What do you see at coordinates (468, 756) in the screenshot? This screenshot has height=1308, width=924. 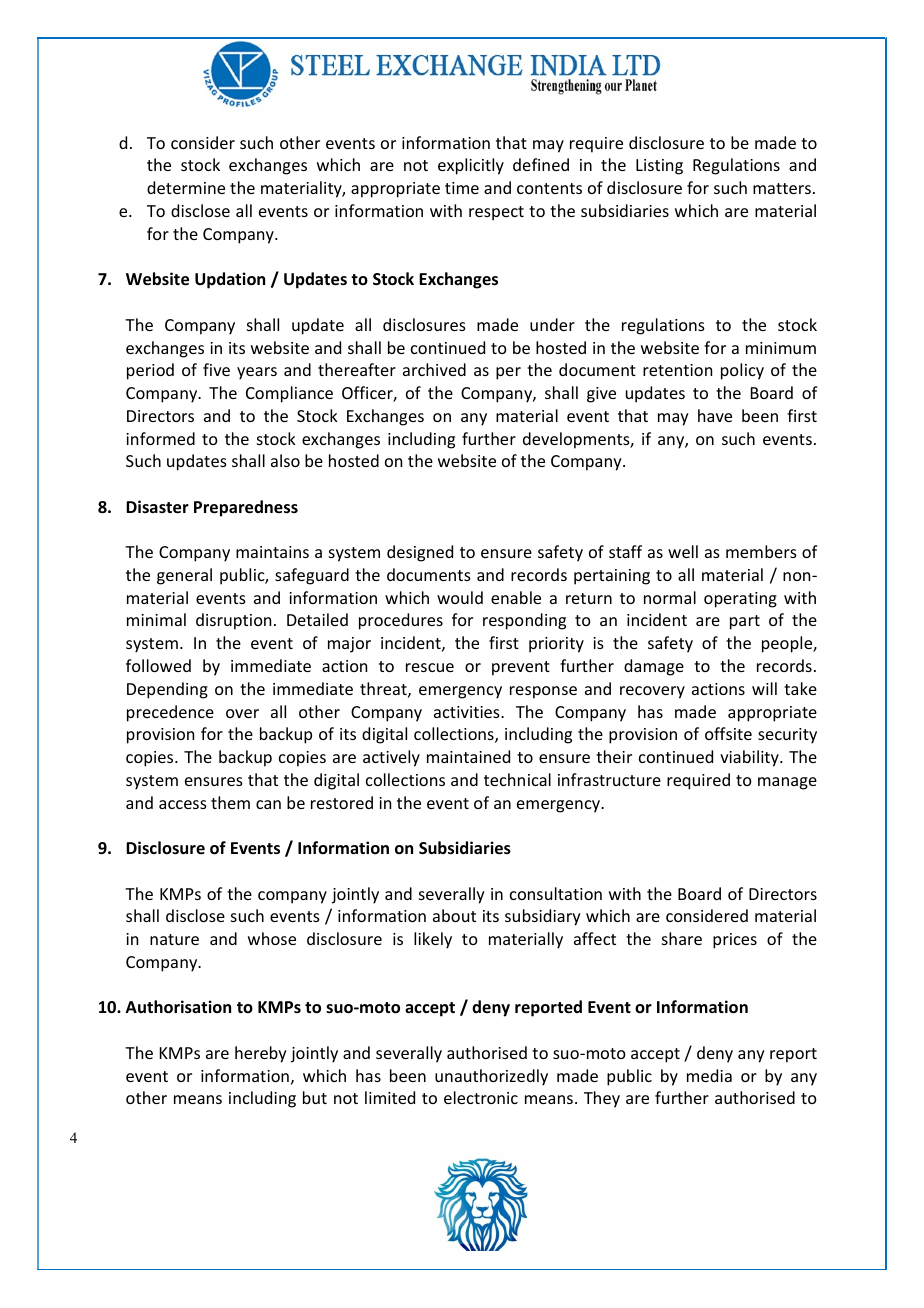 I see `maintained` at bounding box center [468, 756].
